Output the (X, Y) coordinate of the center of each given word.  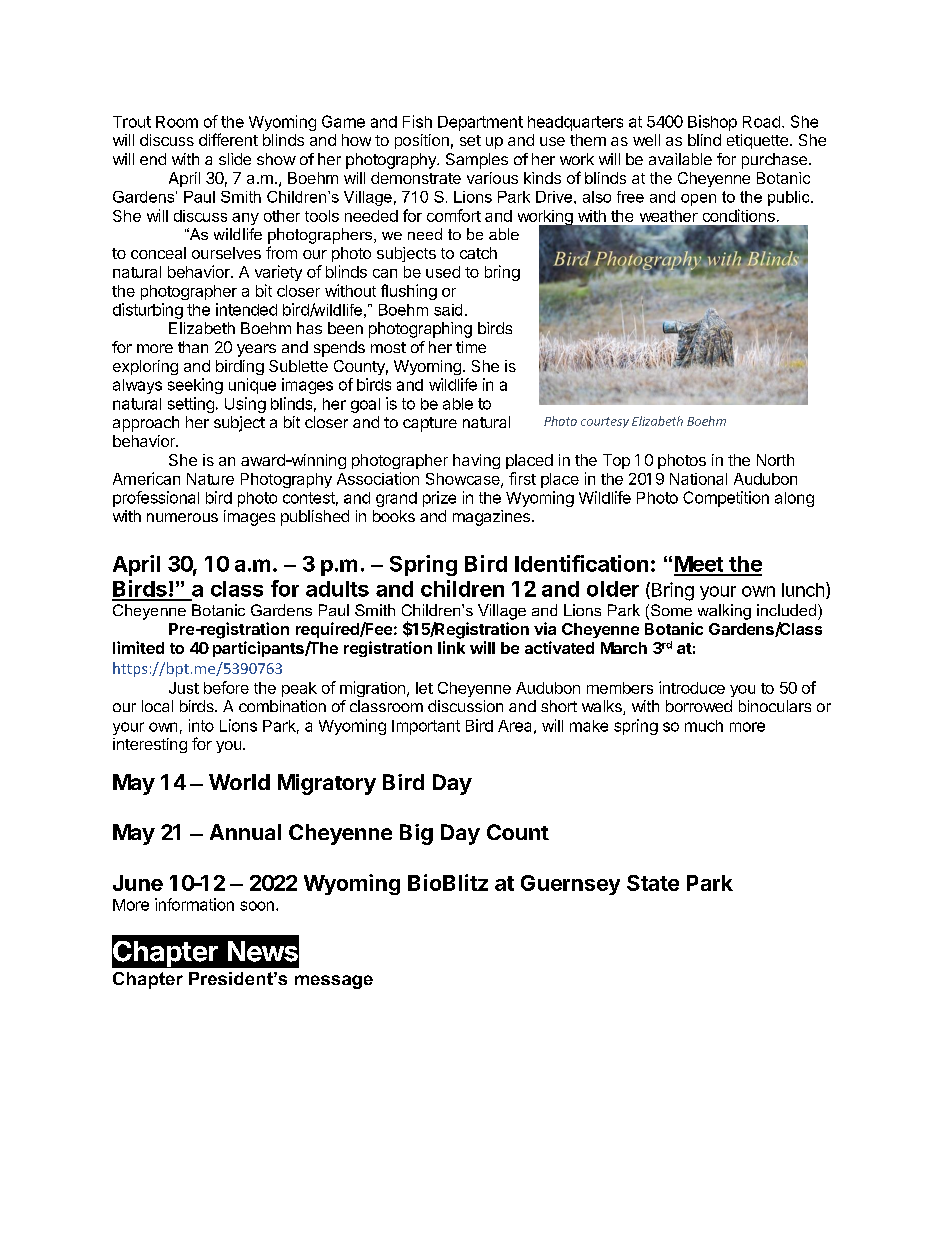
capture (430, 424)
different (228, 139)
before (226, 687)
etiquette (757, 141)
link (451, 647)
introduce (692, 687)
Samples (477, 161)
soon (257, 906)
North (775, 460)
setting (191, 405)
